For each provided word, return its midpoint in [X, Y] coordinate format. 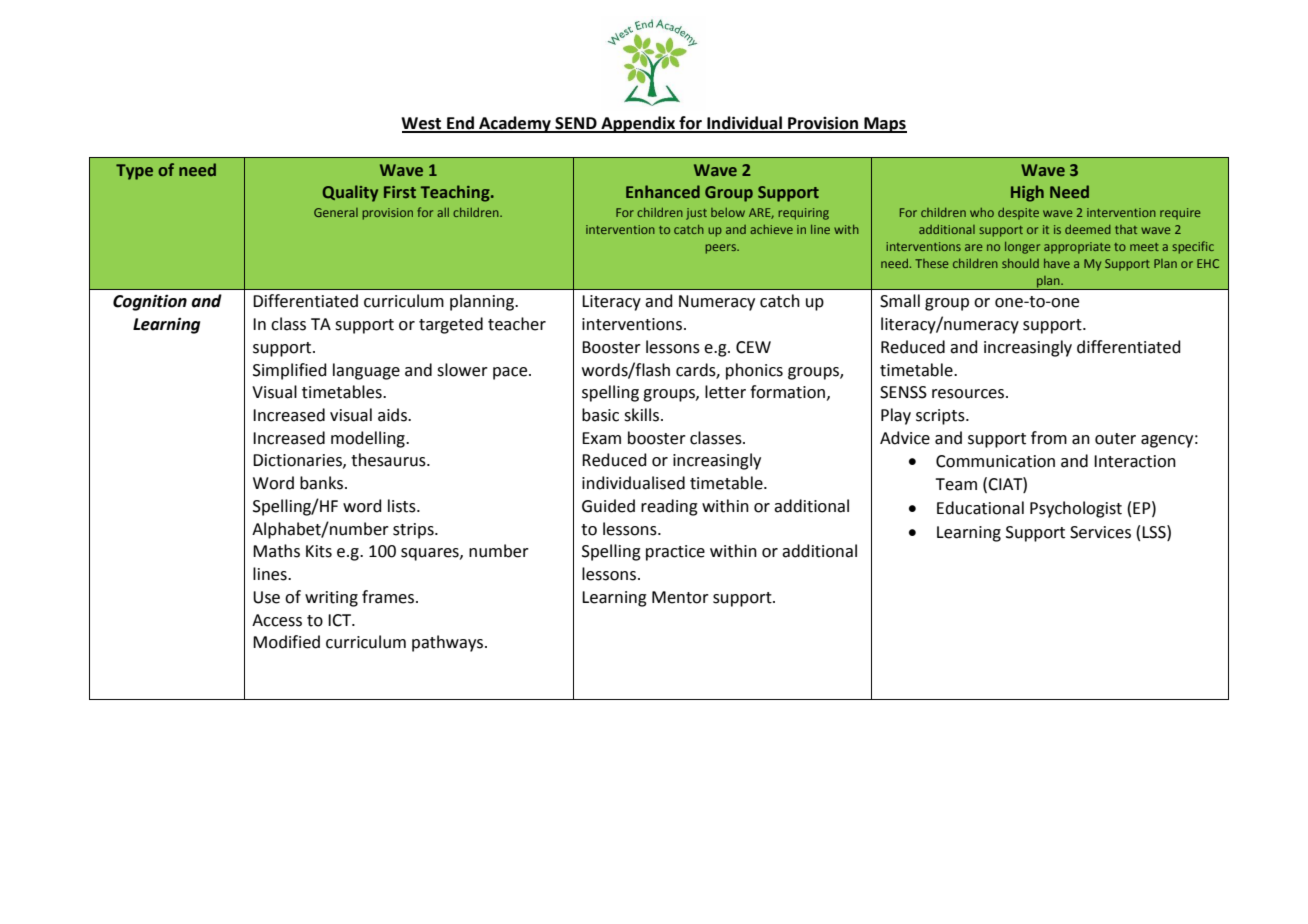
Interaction [1135, 461]
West [422, 124]
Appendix [638, 124]
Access [277, 620]
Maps [884, 125]
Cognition [150, 303]
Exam [601, 438]
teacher [517, 324]
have [1057, 263]
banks [321, 483]
